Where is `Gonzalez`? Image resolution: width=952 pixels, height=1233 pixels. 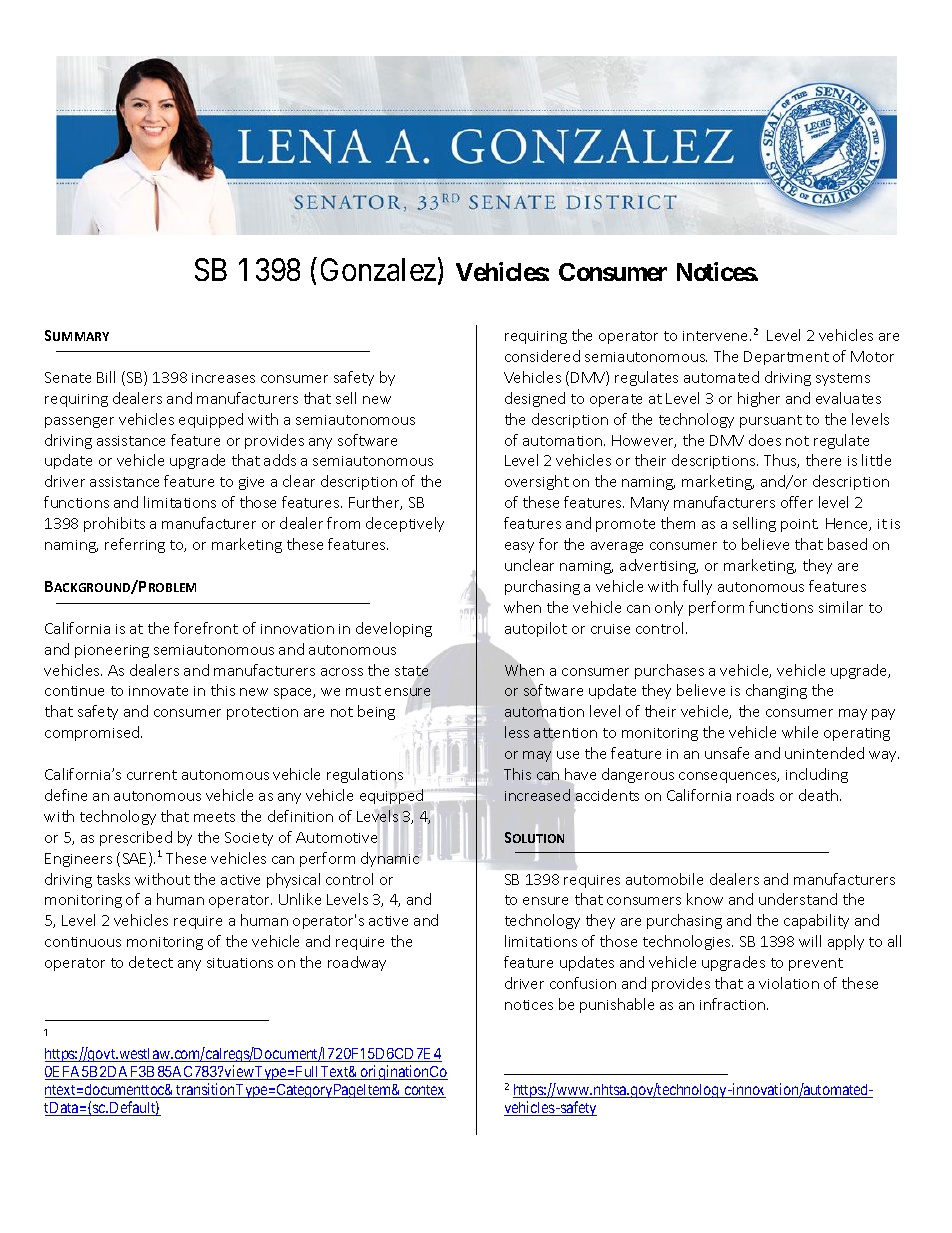 Gonzalez is located at coordinates (378, 269).
